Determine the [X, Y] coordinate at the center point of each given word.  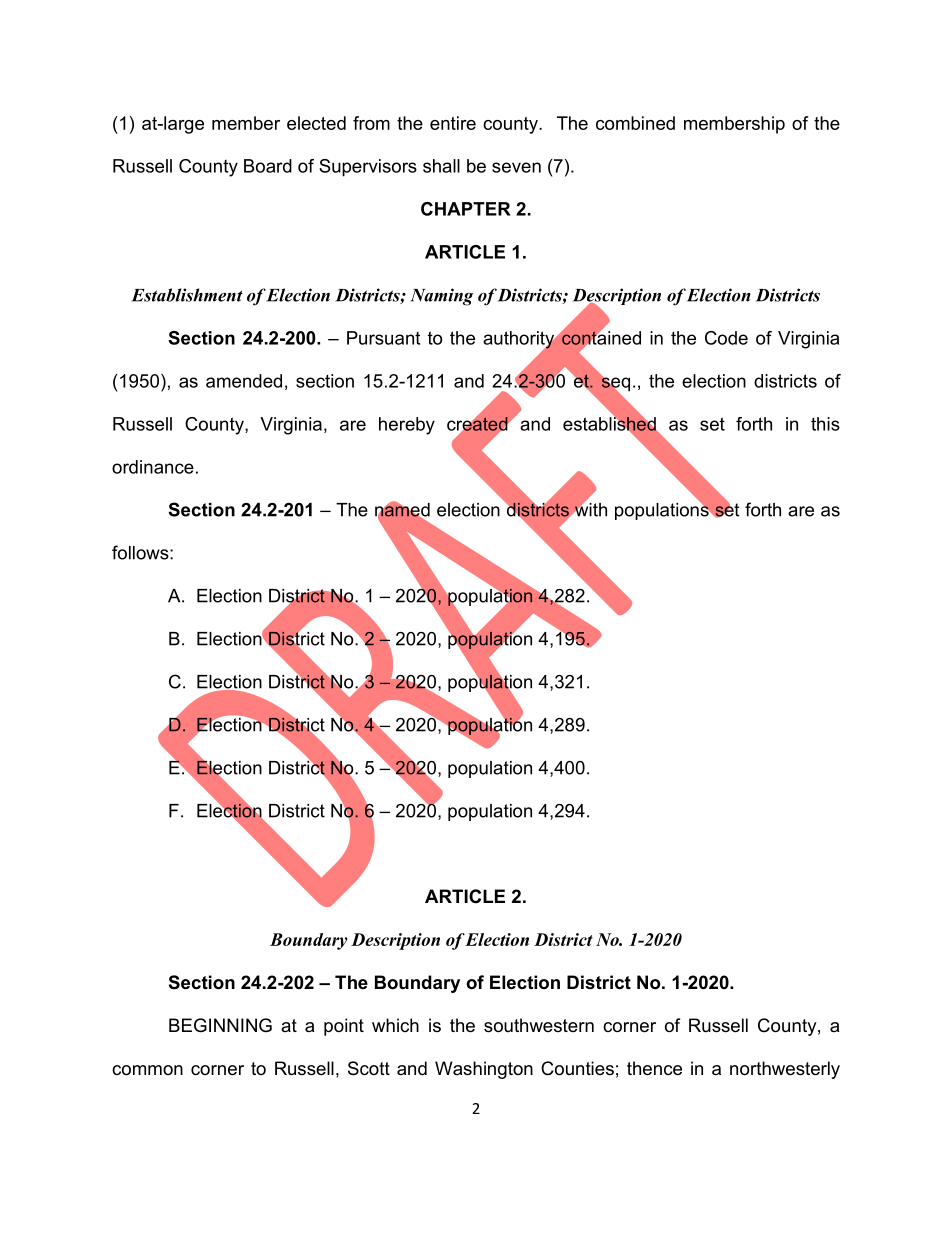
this [825, 424]
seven [516, 167]
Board [268, 166]
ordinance [153, 467]
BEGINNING [220, 1025]
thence [654, 1068]
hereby [407, 426]
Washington [484, 1070]
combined [635, 123]
